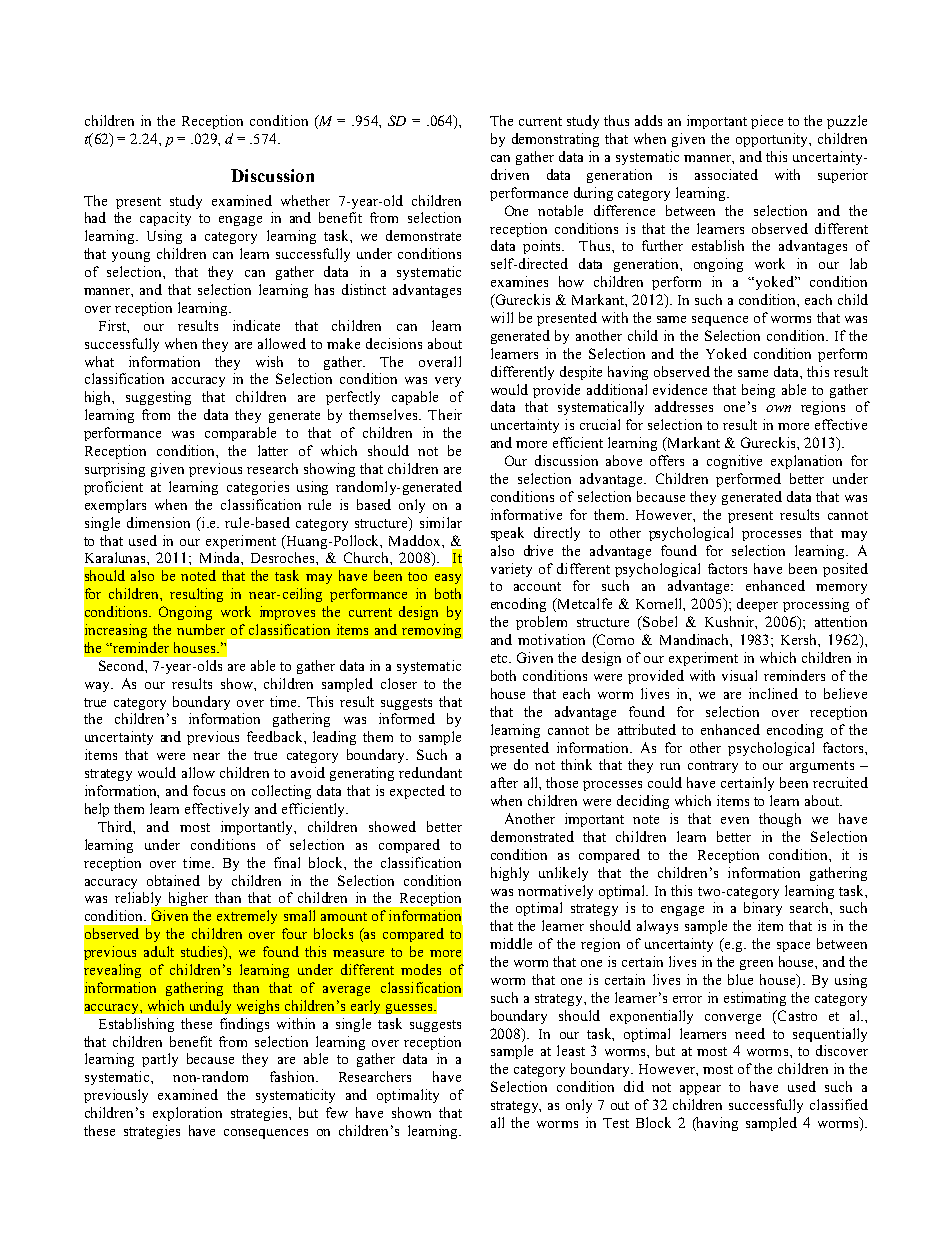 The width and height of the page is (952, 1233). Describe the element at coordinates (187, 1114) in the page. I see `exploration` at that location.
